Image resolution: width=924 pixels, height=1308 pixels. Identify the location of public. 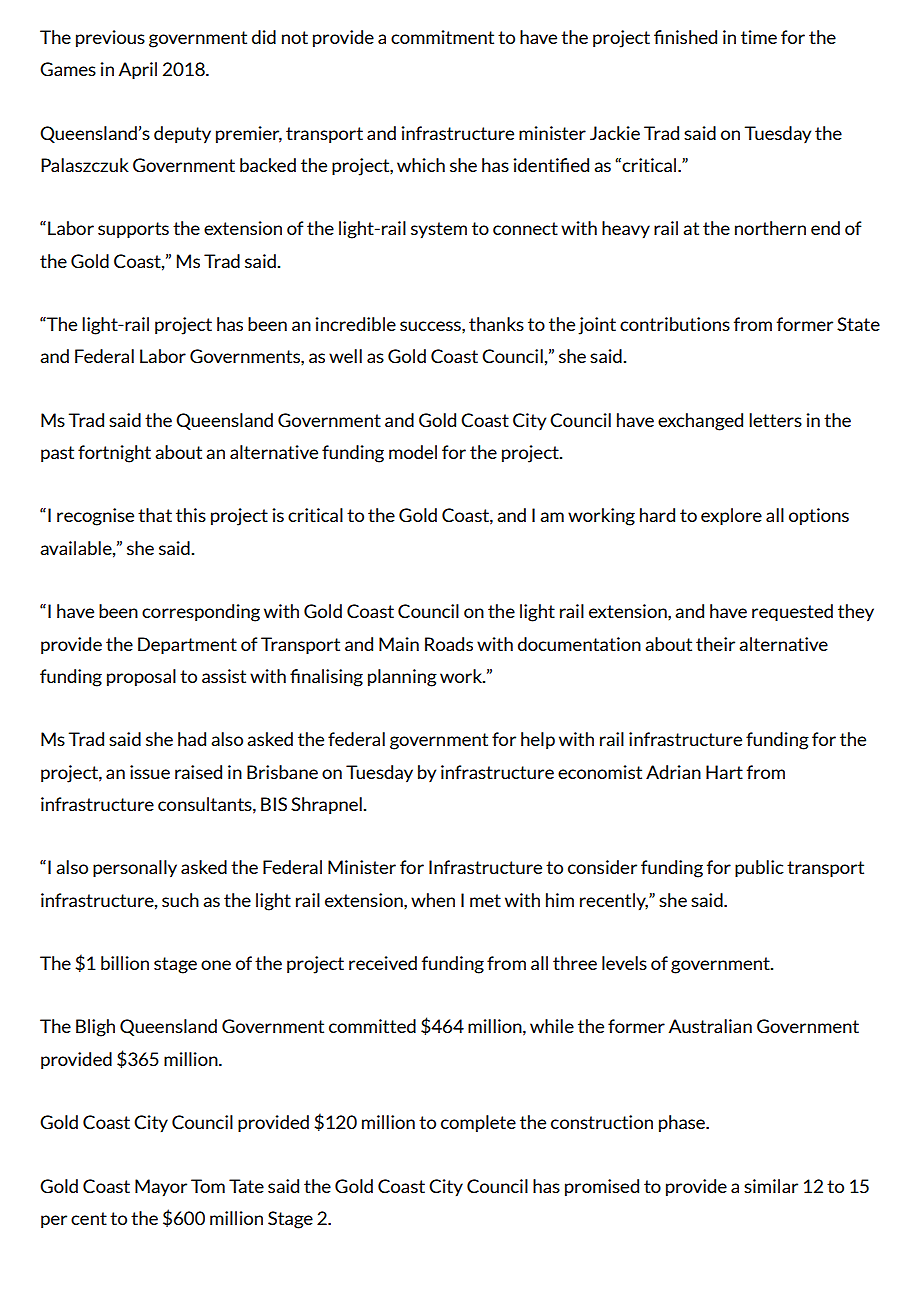
(759, 869).
